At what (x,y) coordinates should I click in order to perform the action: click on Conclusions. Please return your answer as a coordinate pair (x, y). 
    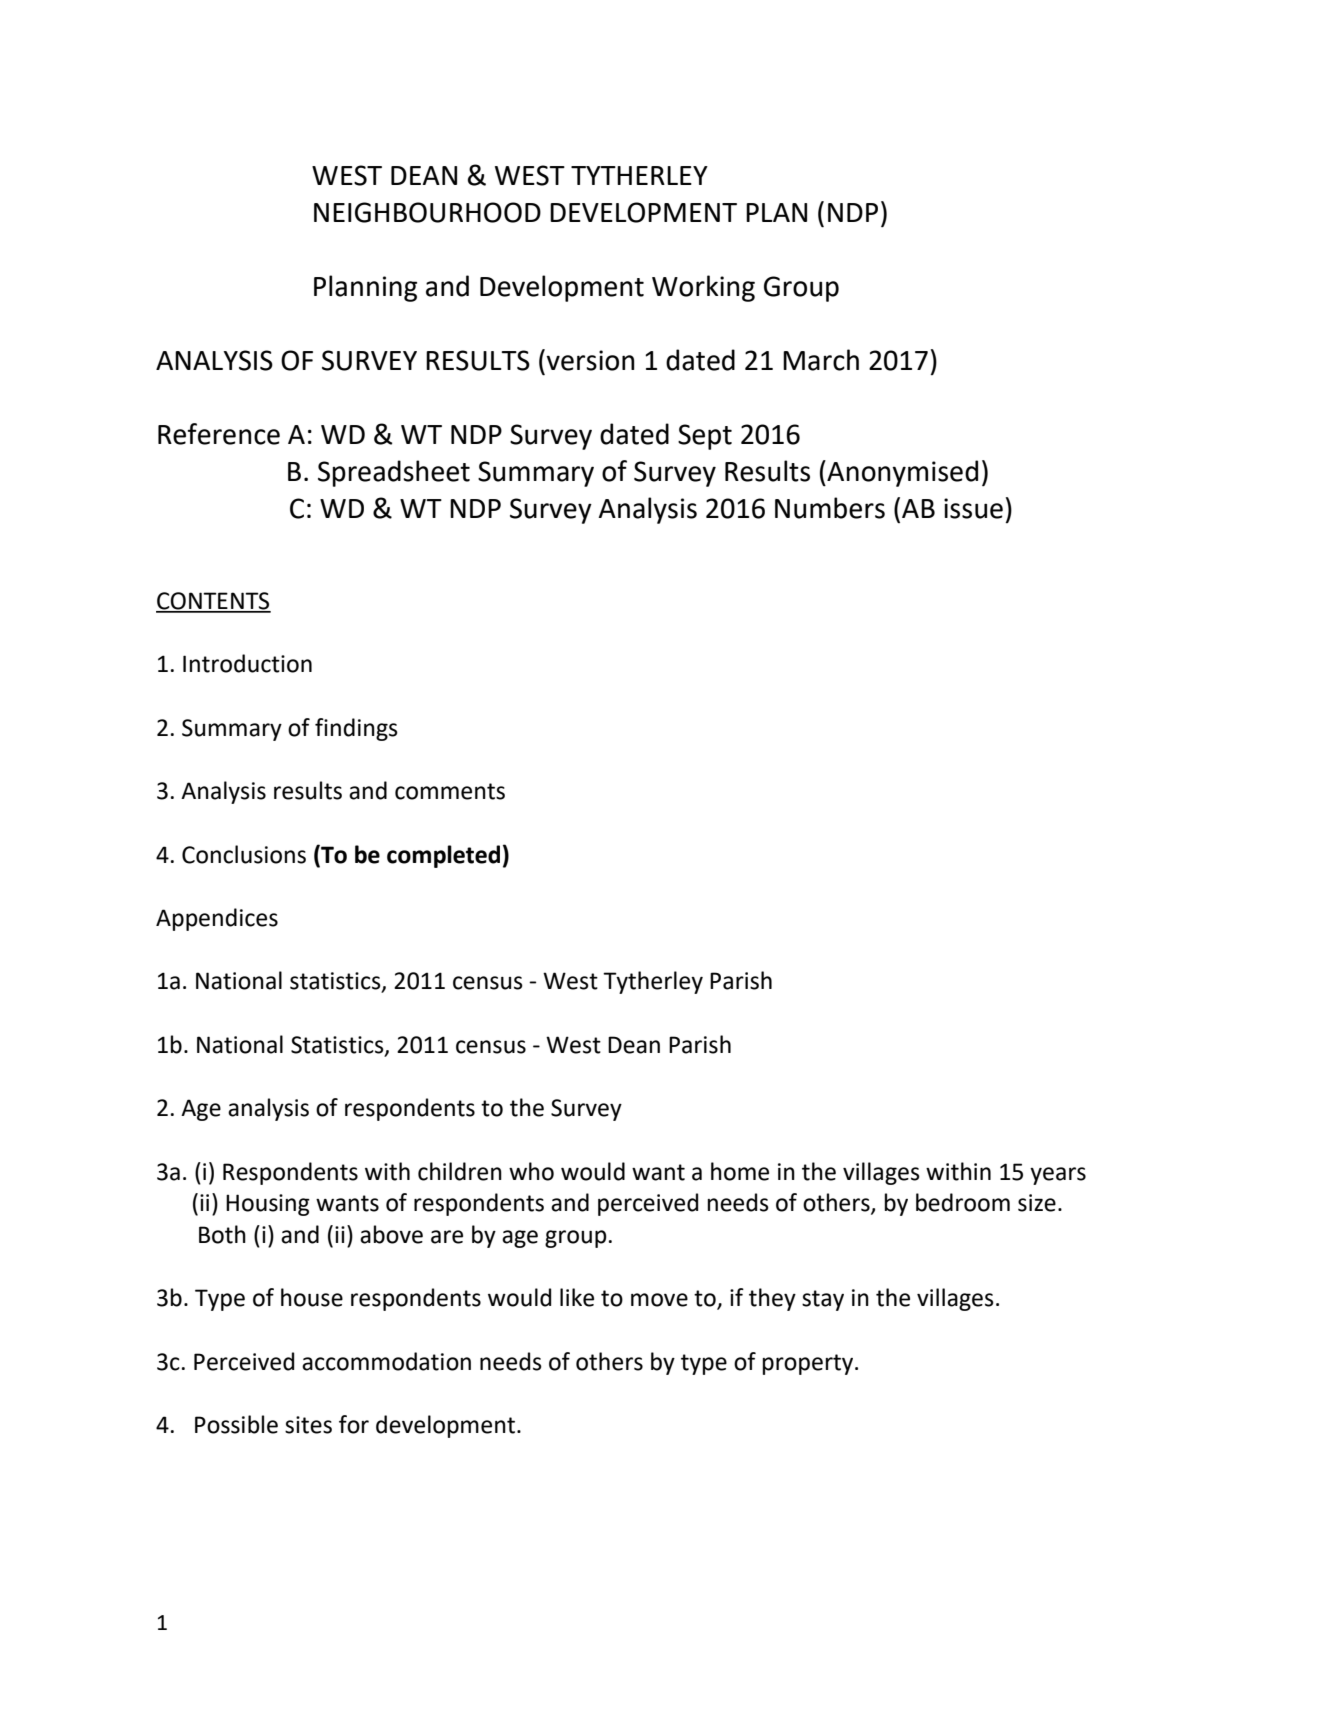
    Looking at the image, I should click on (244, 854).
